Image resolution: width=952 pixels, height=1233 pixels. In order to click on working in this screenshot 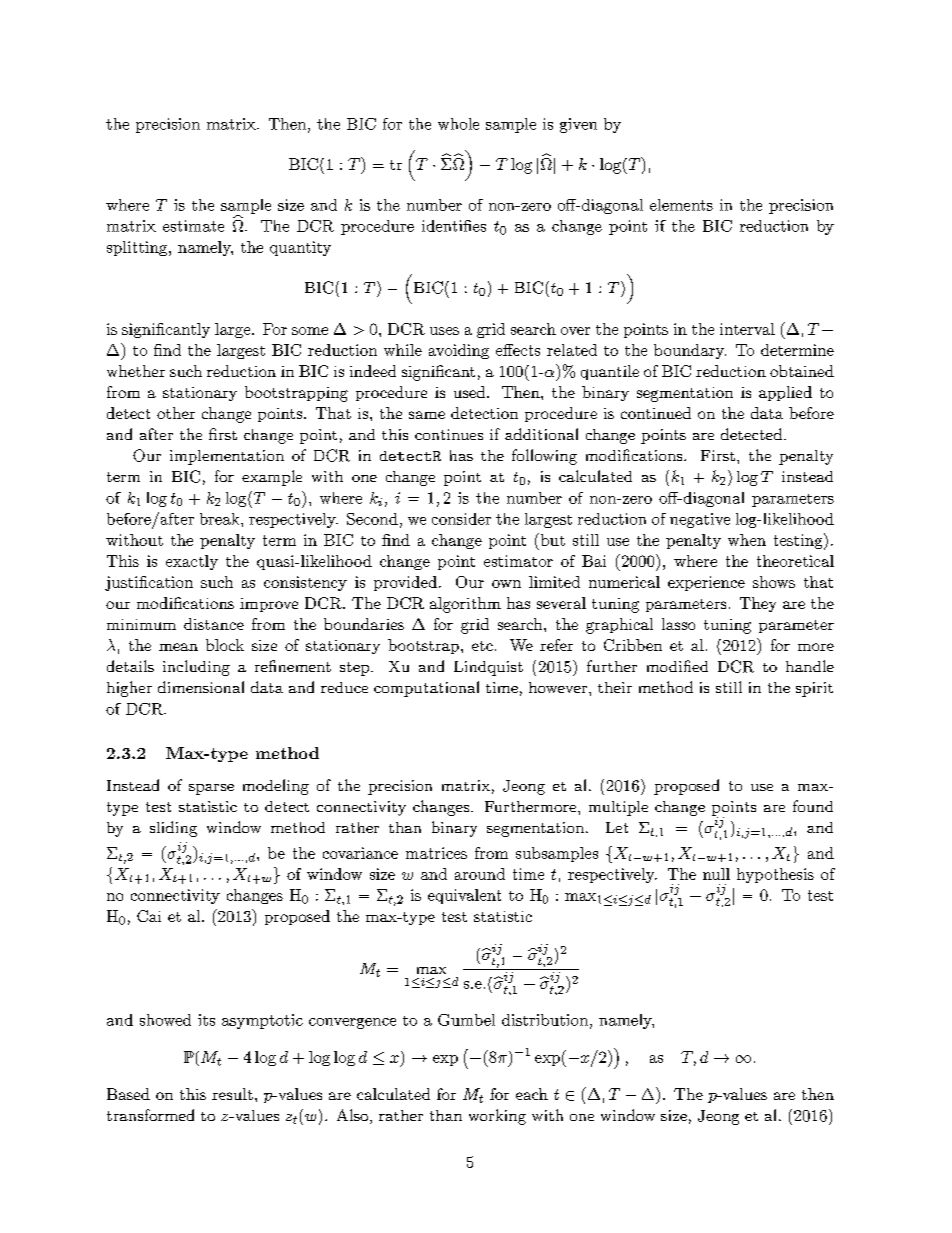, I will do `click(497, 1117)`.
